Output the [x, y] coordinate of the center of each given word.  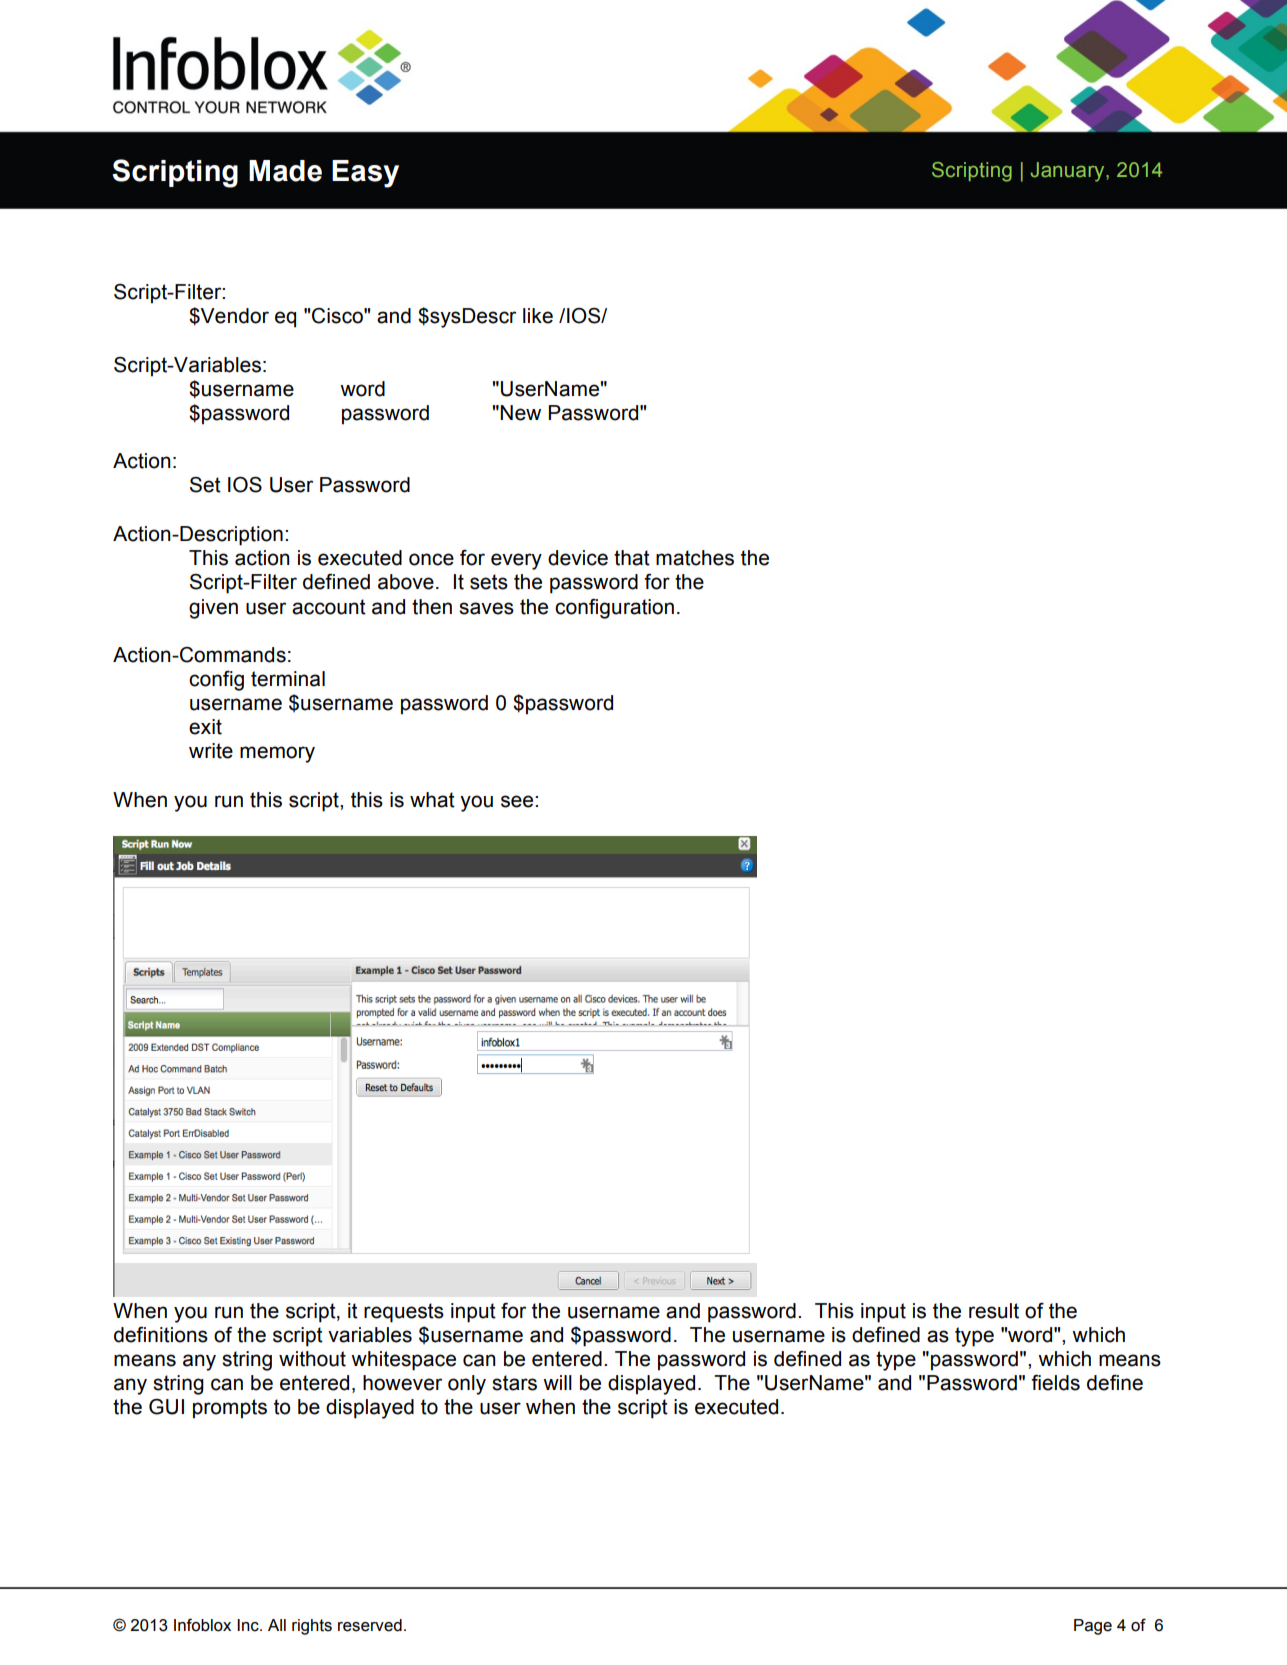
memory [277, 754]
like [538, 316]
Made [285, 171]
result [994, 1311]
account [329, 607]
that [632, 558]
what [432, 800]
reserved [370, 1625]
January [1069, 172]
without [312, 1359]
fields [1055, 1382]
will [557, 1382]
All [277, 1625]
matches [695, 558]
